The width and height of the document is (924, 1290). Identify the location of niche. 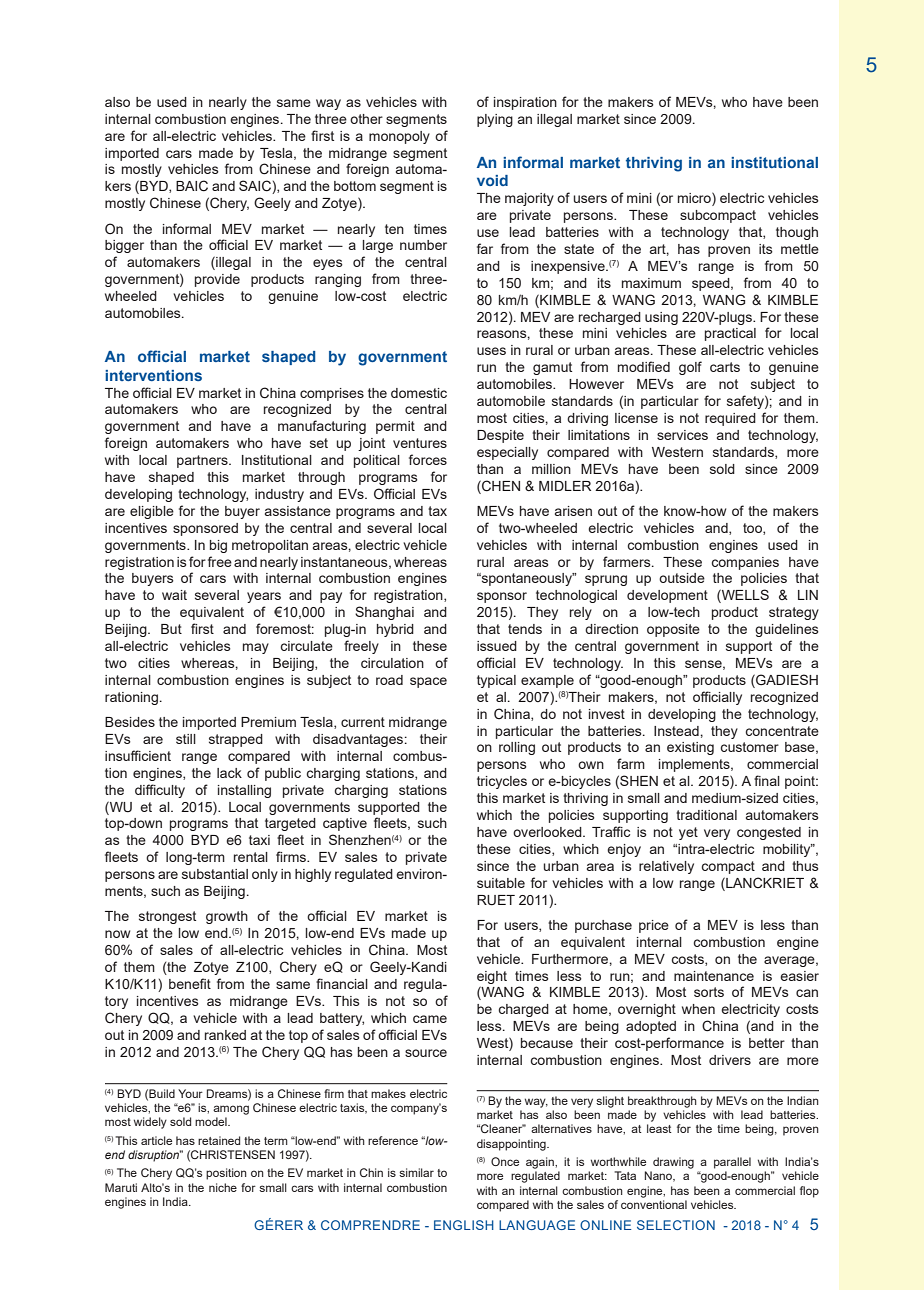
(223, 1187).
